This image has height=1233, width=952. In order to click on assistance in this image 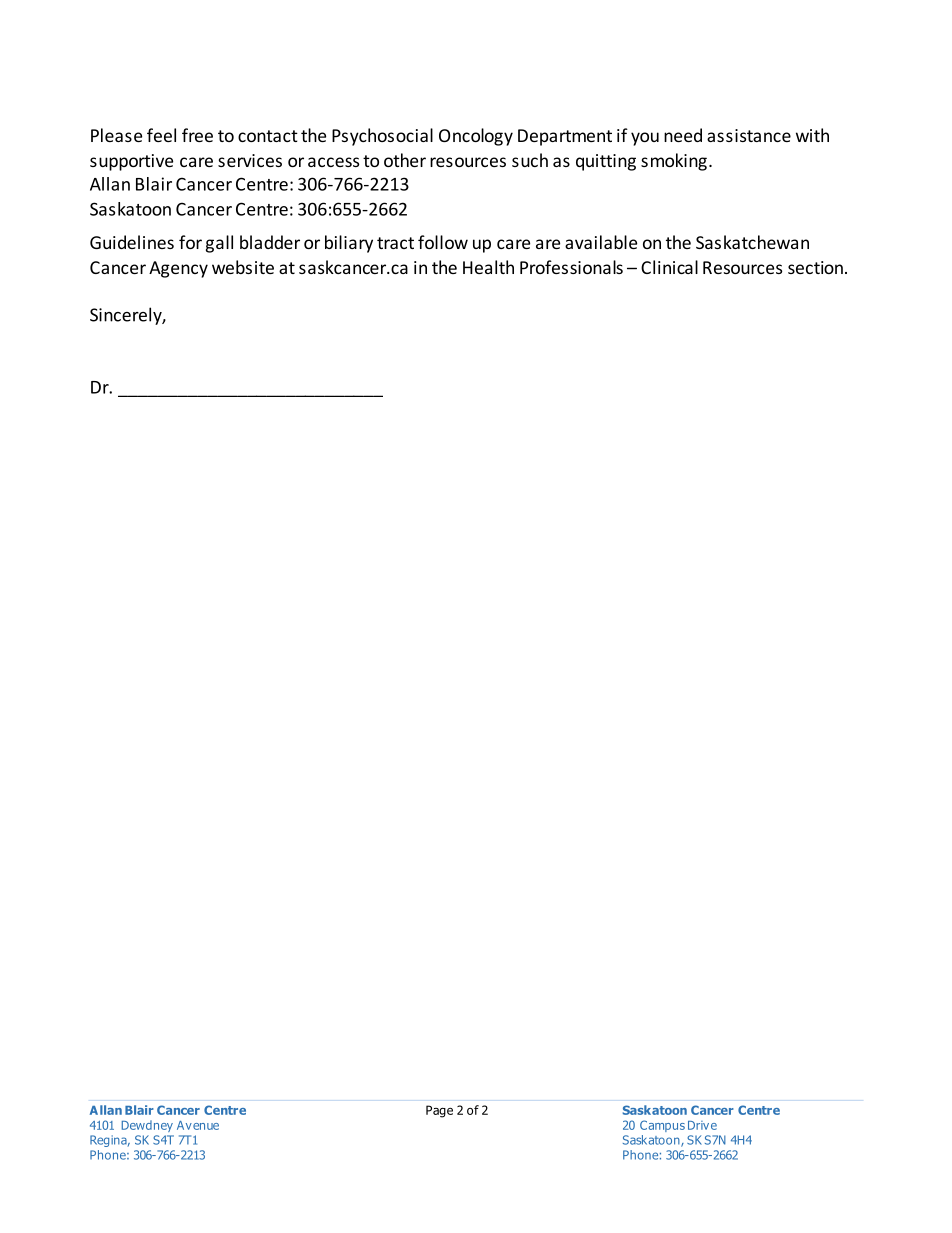, I will do `click(749, 135)`.
